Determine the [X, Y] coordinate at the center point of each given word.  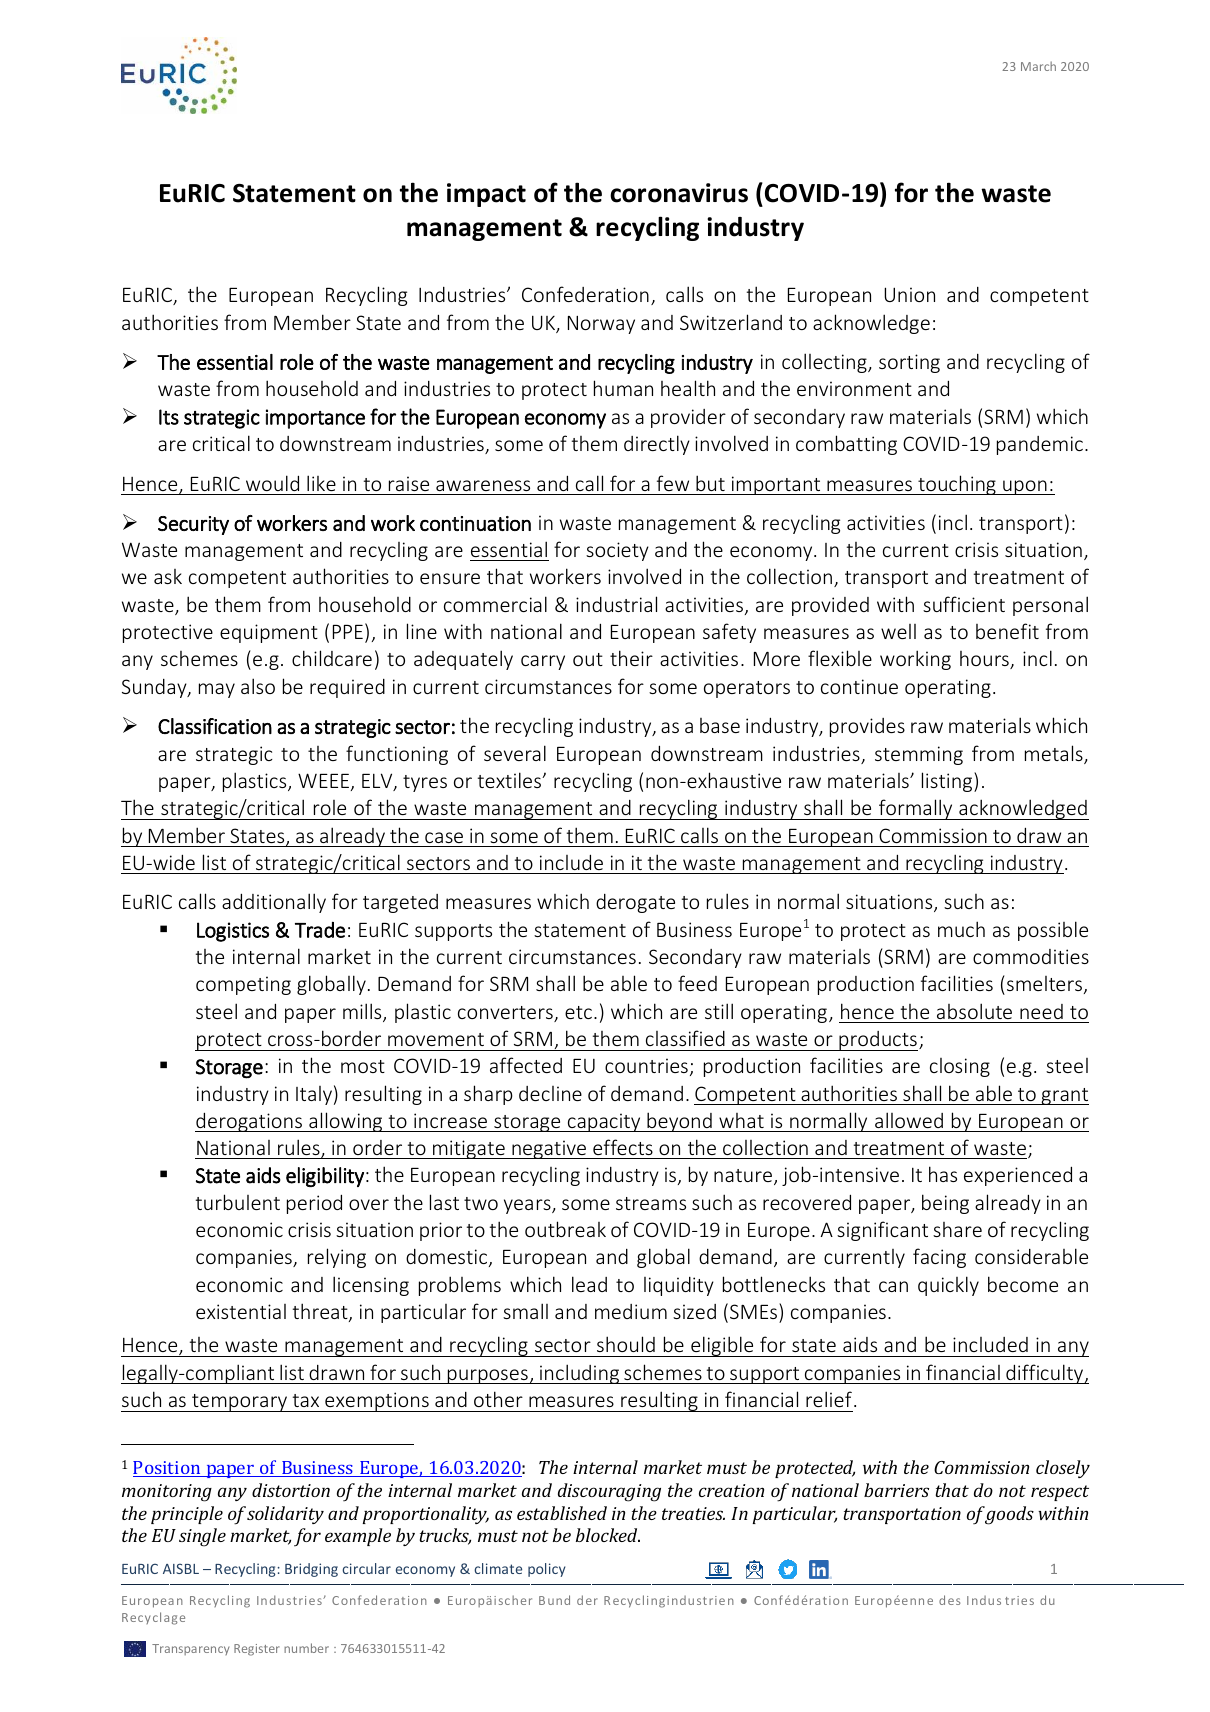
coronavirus [679, 193]
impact [486, 195]
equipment [269, 633]
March [1038, 66]
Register [257, 1650]
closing [960, 1067]
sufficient [964, 604]
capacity [604, 1122]
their [631, 658]
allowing [346, 1122]
